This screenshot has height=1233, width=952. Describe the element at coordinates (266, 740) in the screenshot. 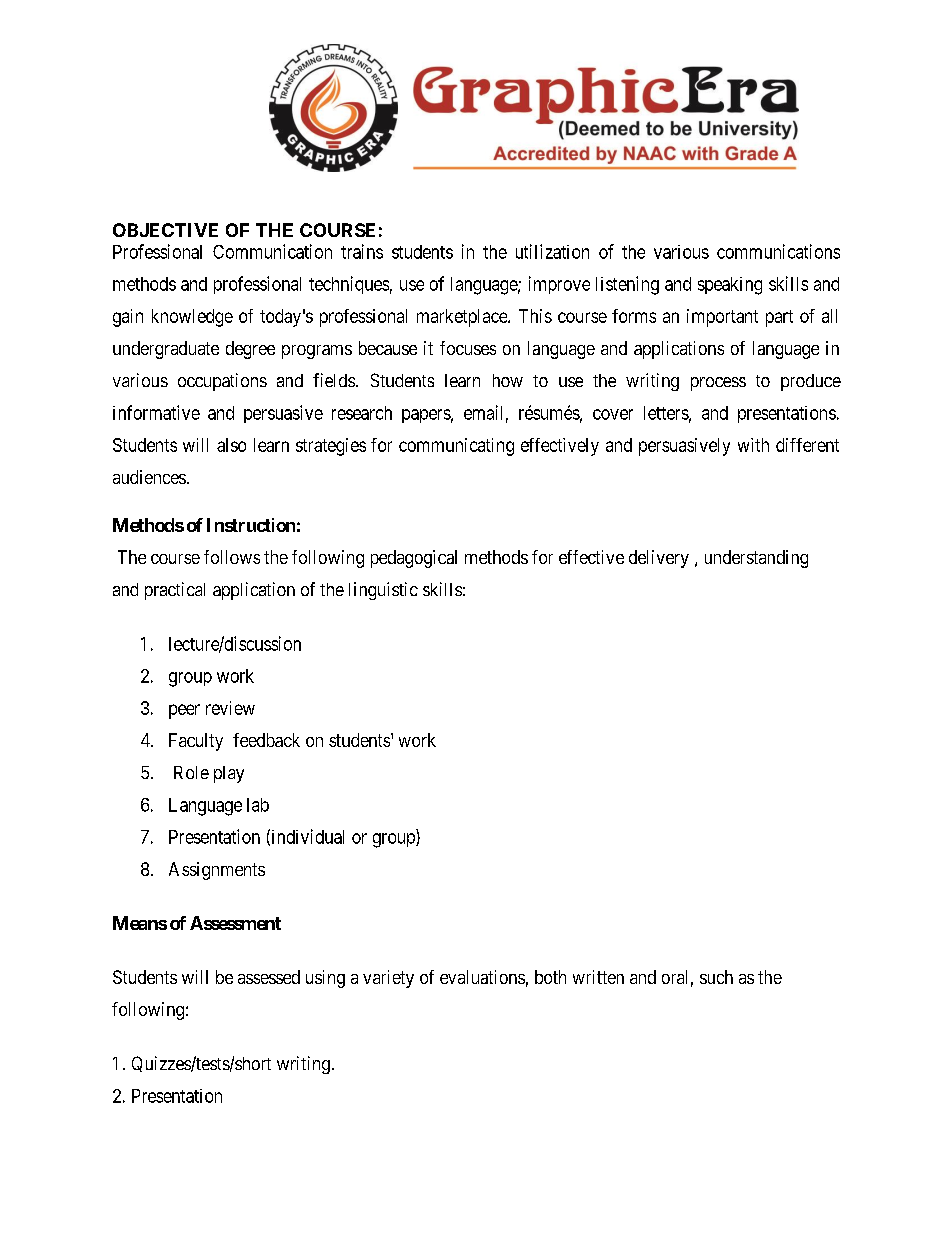

I see `feedback` at that location.
